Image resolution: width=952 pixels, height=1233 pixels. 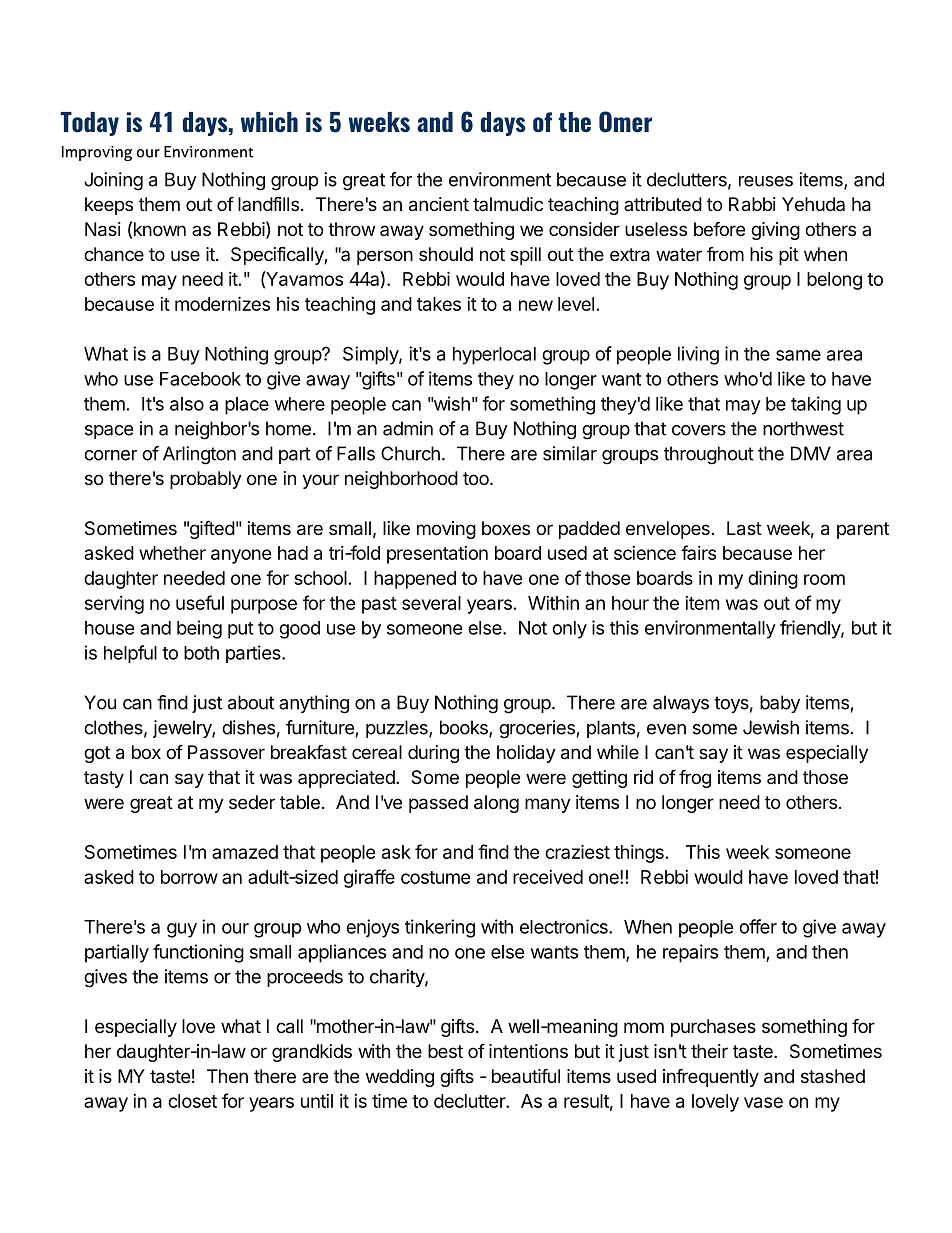 I want to click on Last, so click(x=744, y=528).
